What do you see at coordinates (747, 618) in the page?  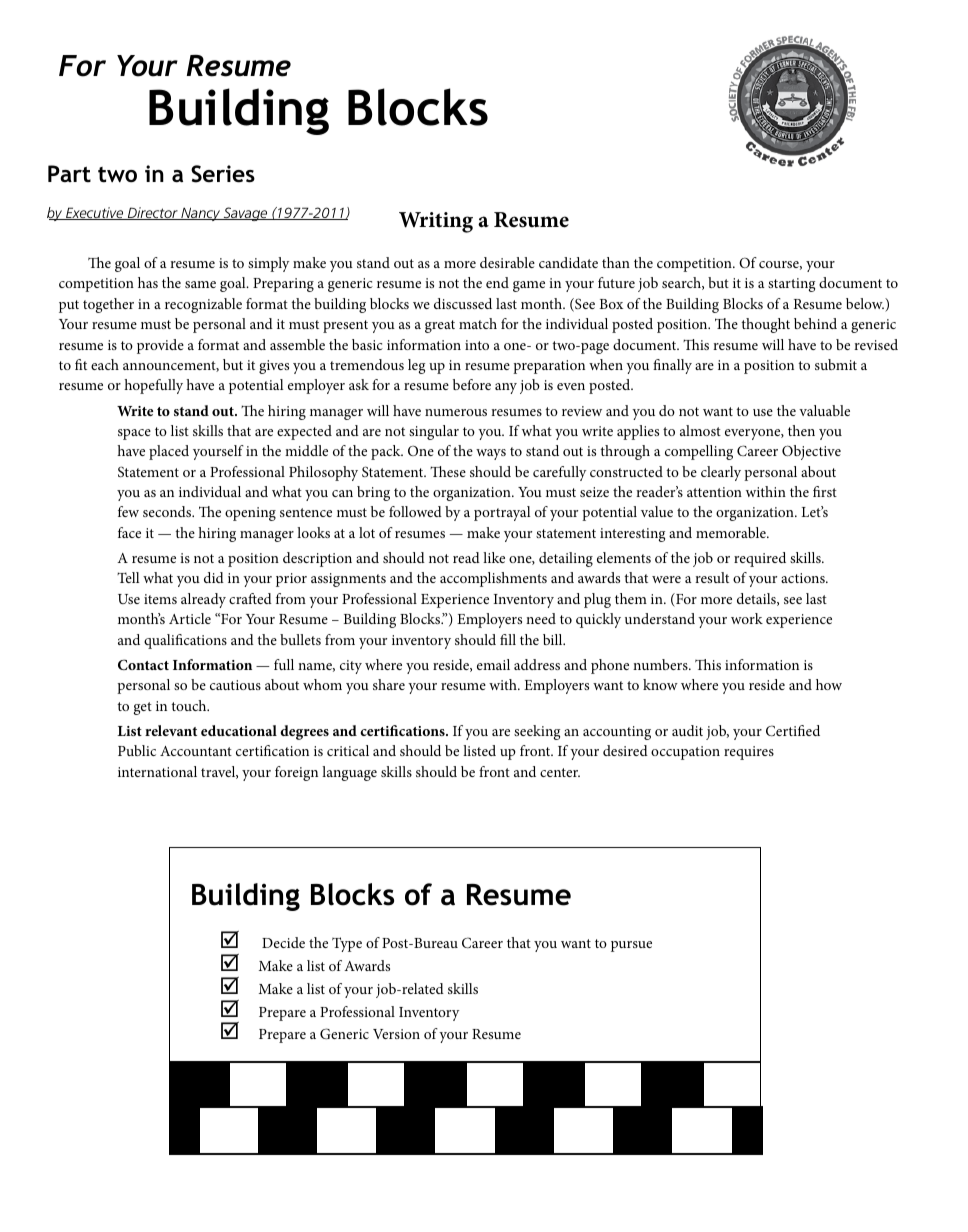 I see `work` at bounding box center [747, 618].
